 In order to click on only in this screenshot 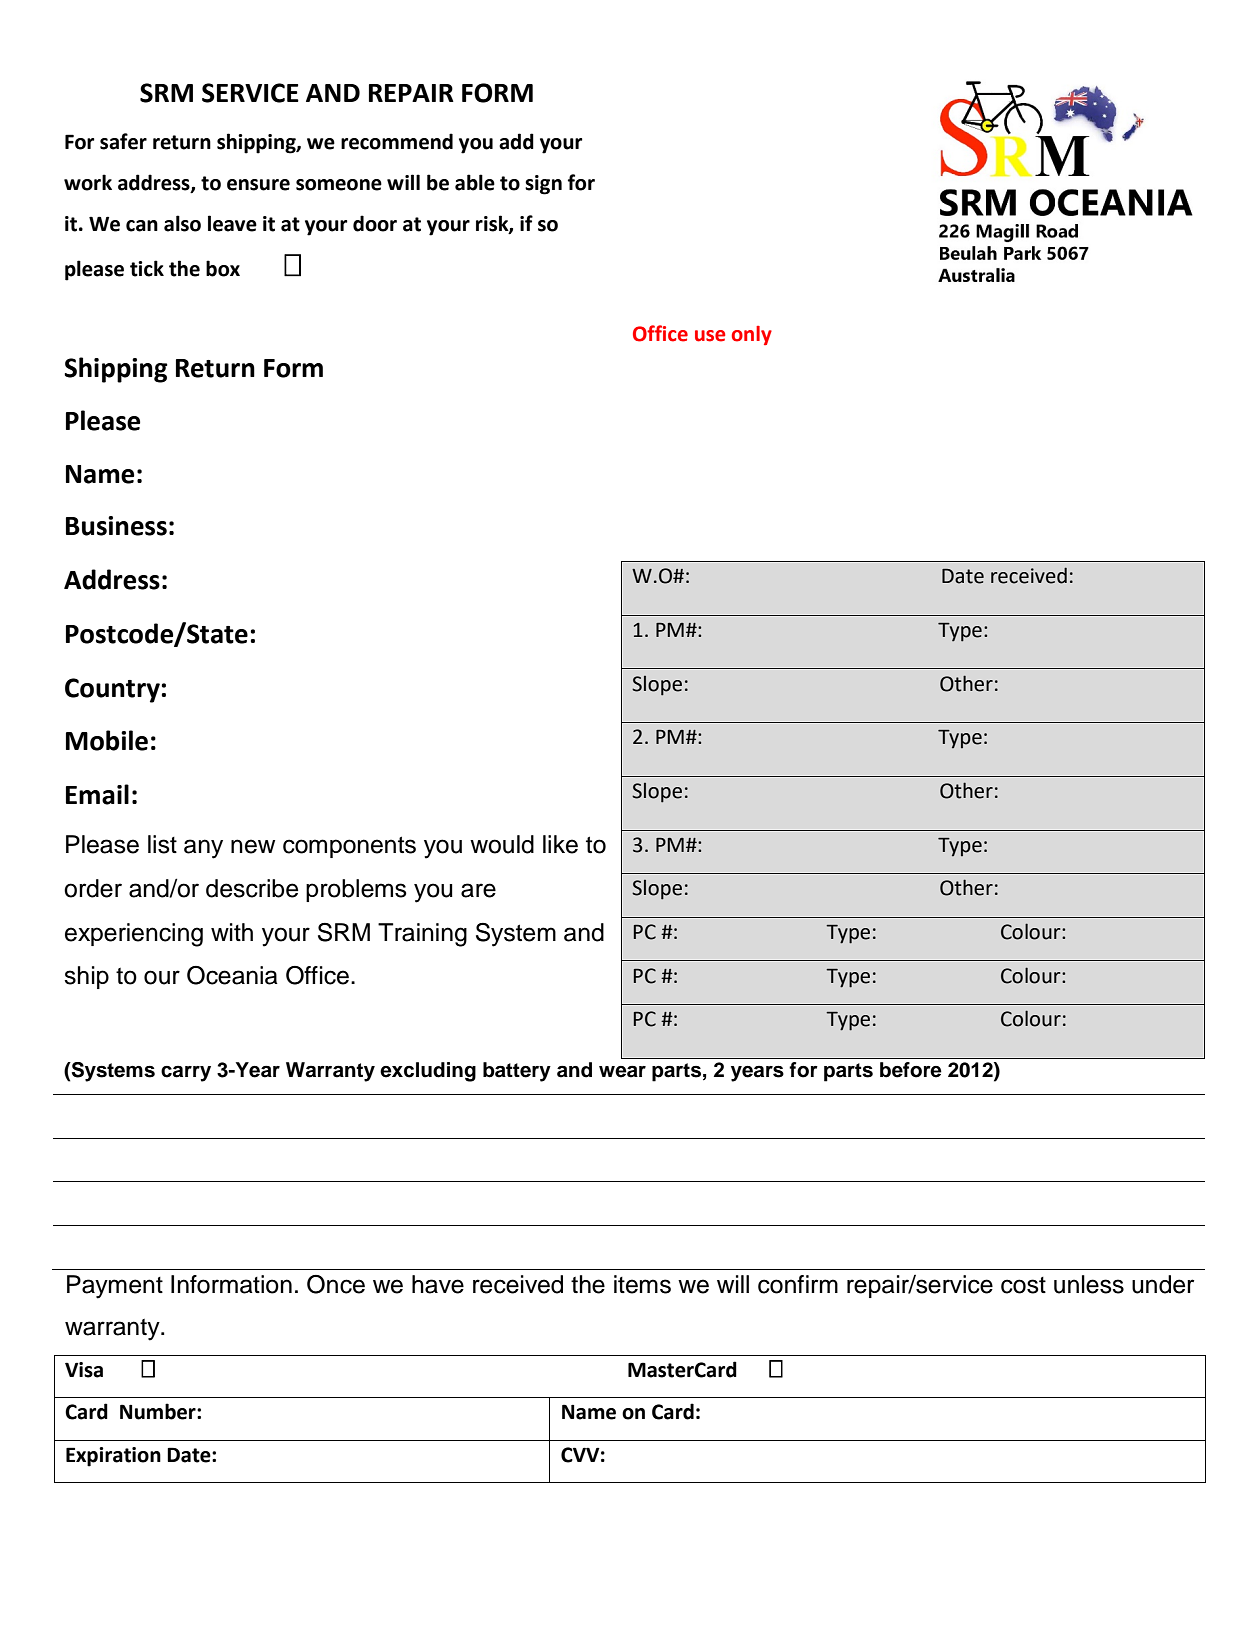, I will do `click(752, 335)`.
